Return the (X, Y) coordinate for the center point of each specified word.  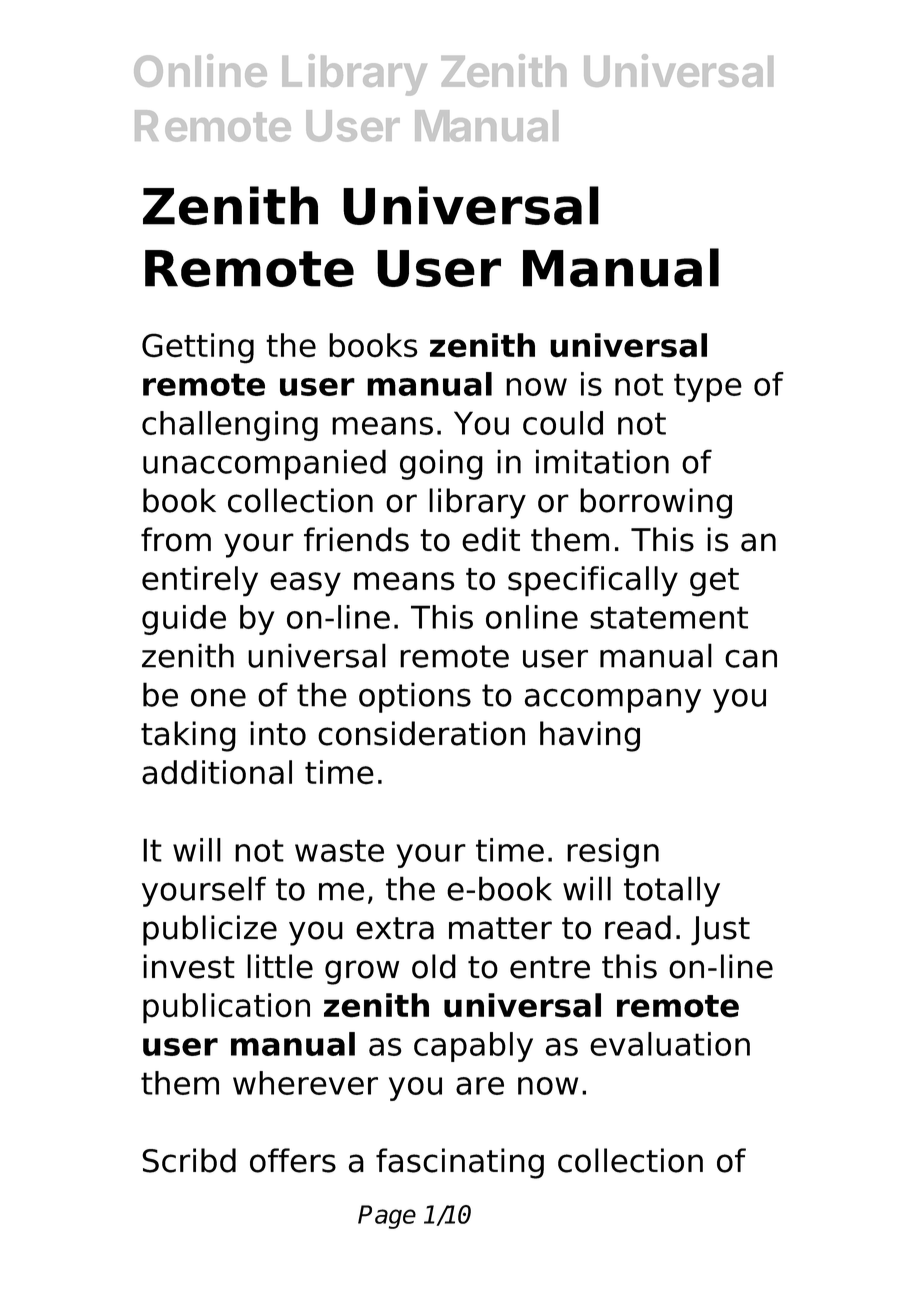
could (563, 423)
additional (217, 772)
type (708, 387)
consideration (421, 733)
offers (293, 1160)
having (590, 736)
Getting (198, 348)
